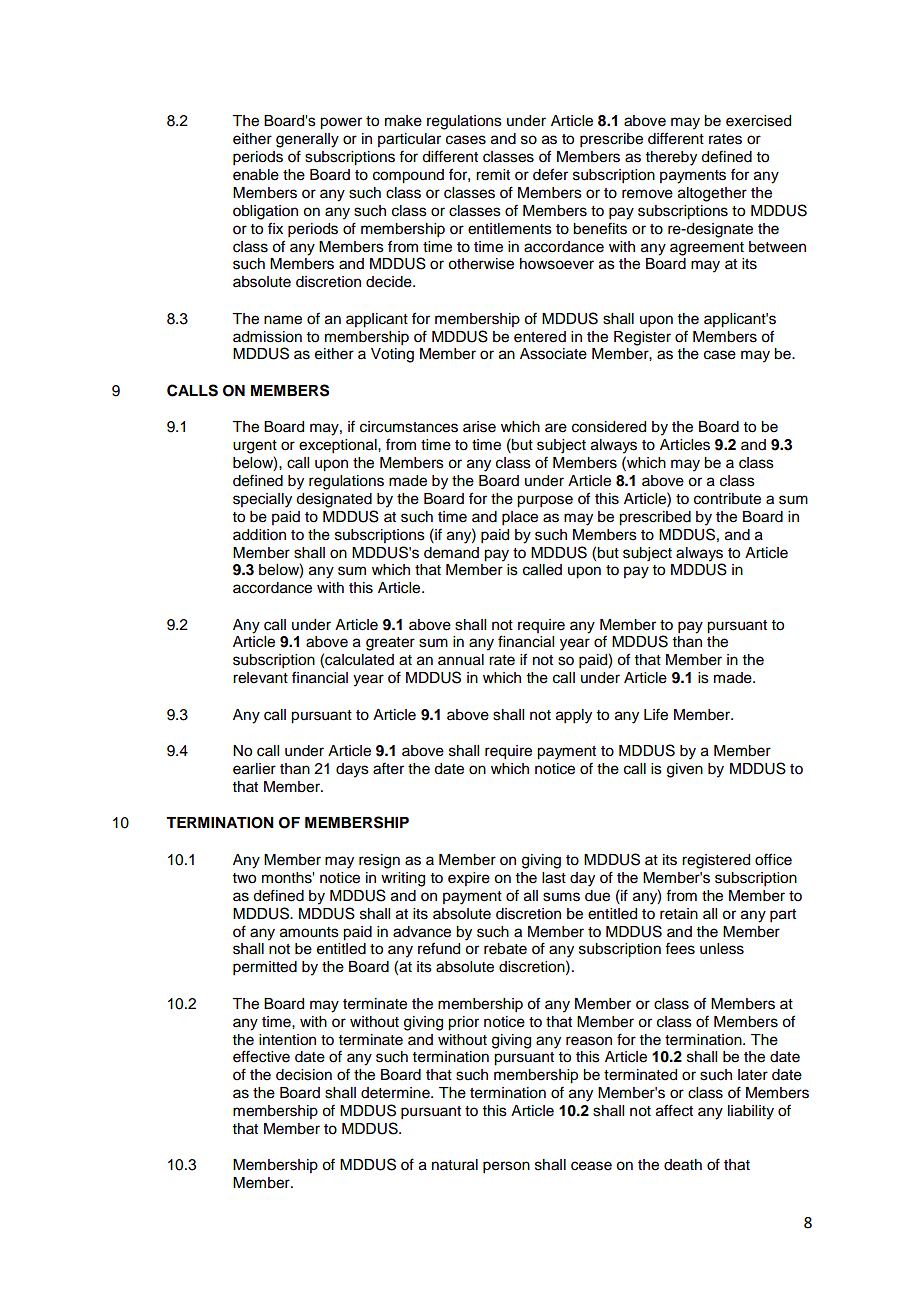 The height and width of the document is (1308, 924). Describe the element at coordinates (727, 499) in the document. I see `contribute` at that location.
